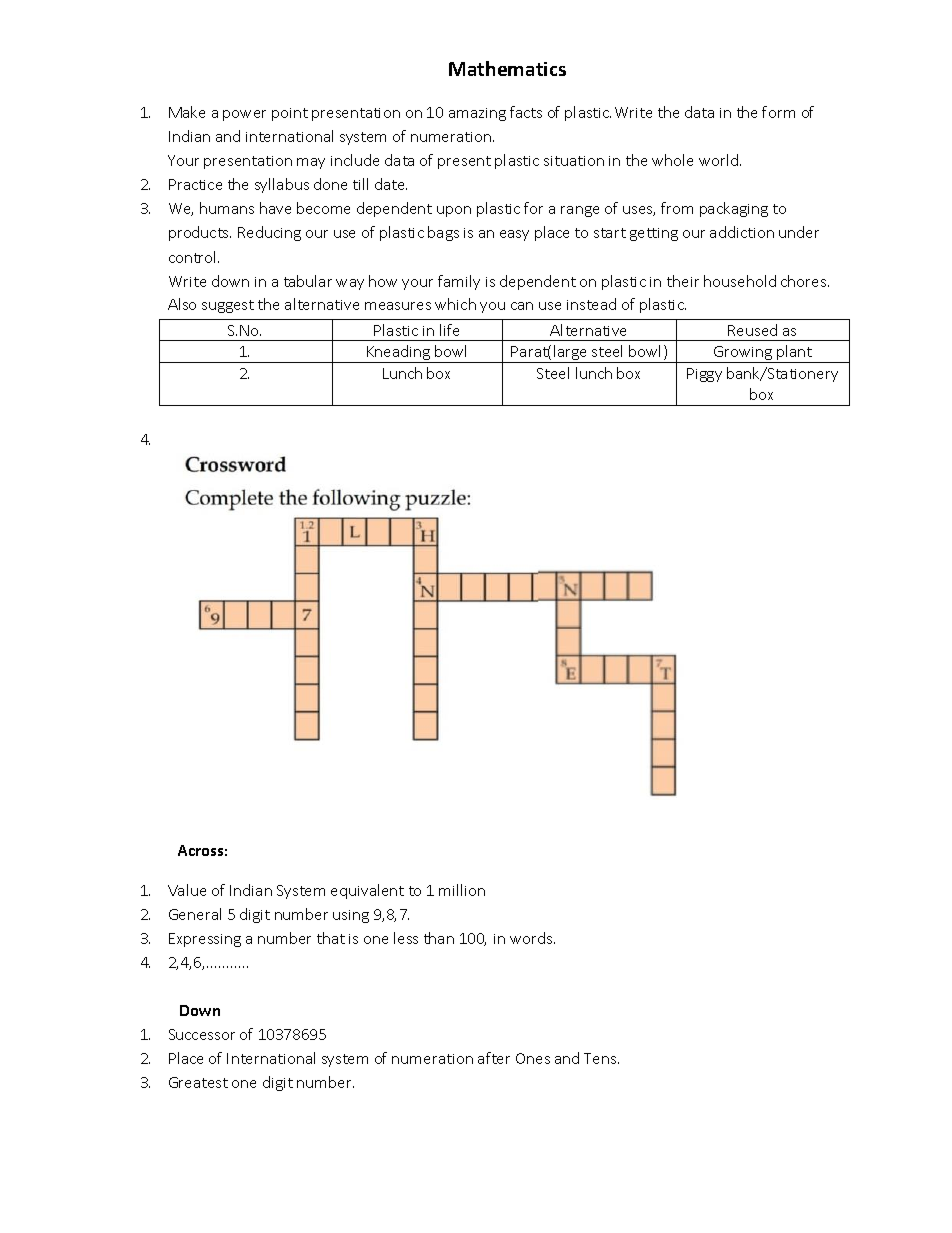  What do you see at coordinates (477, 114) in the screenshot?
I see `amazing` at bounding box center [477, 114].
